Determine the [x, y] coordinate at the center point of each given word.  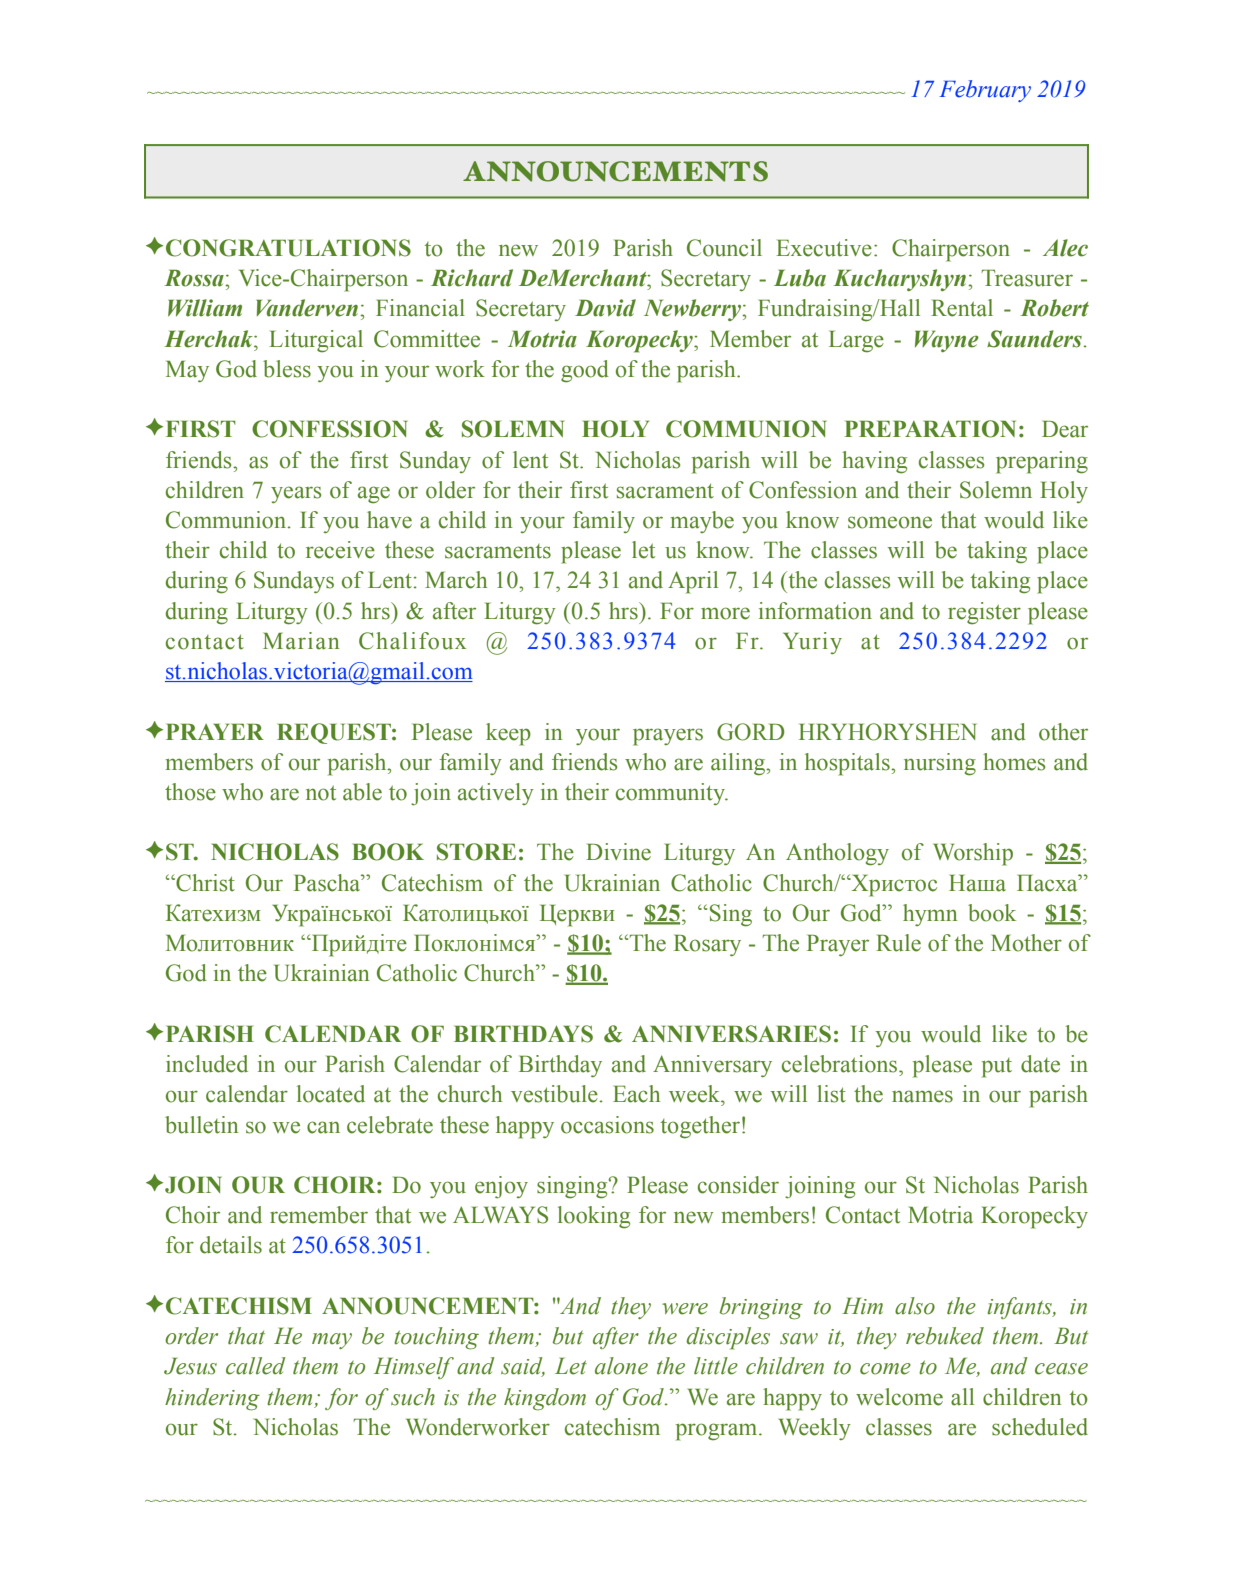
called [256, 1366]
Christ [204, 883]
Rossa [195, 278]
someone [890, 522]
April [693, 582]
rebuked [945, 1336]
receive [340, 550]
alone [621, 1366]
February [985, 91]
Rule [898, 943]
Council [724, 248]
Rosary [707, 945]
